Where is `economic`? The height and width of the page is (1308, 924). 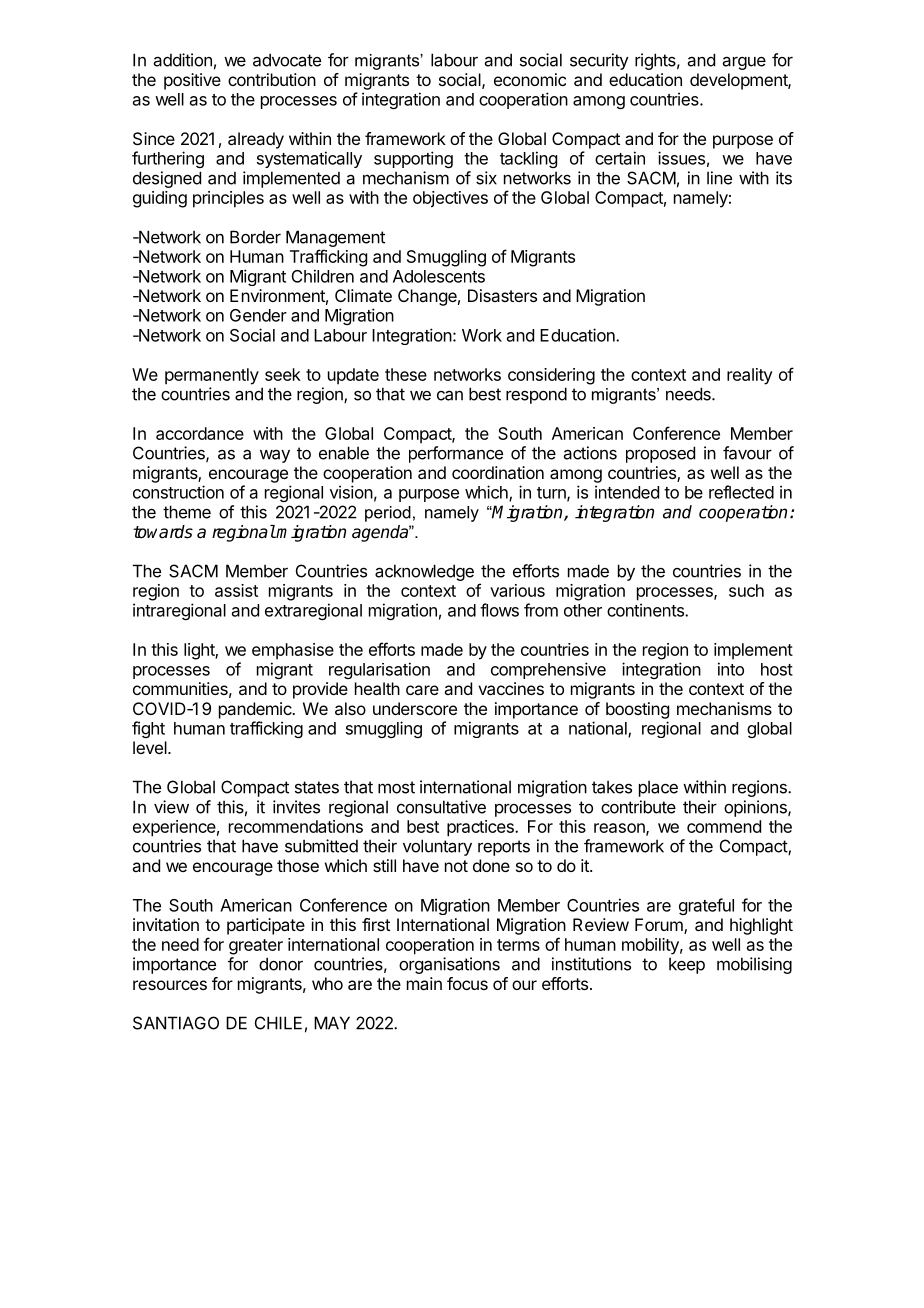 economic is located at coordinates (530, 79).
